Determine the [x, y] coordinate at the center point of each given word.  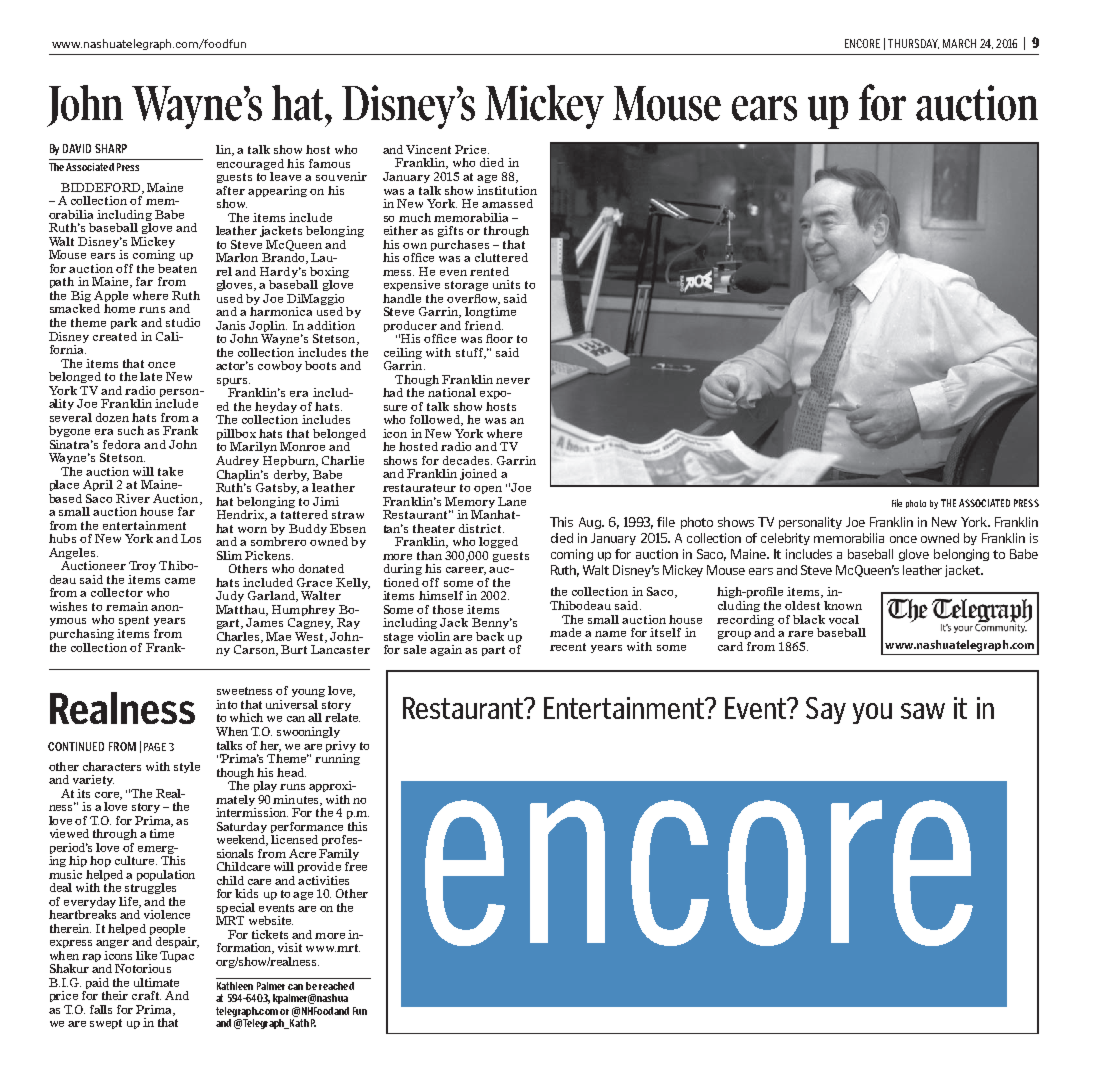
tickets [270, 934]
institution [507, 190]
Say [826, 710]
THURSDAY [913, 44]
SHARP [111, 148]
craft [146, 995]
